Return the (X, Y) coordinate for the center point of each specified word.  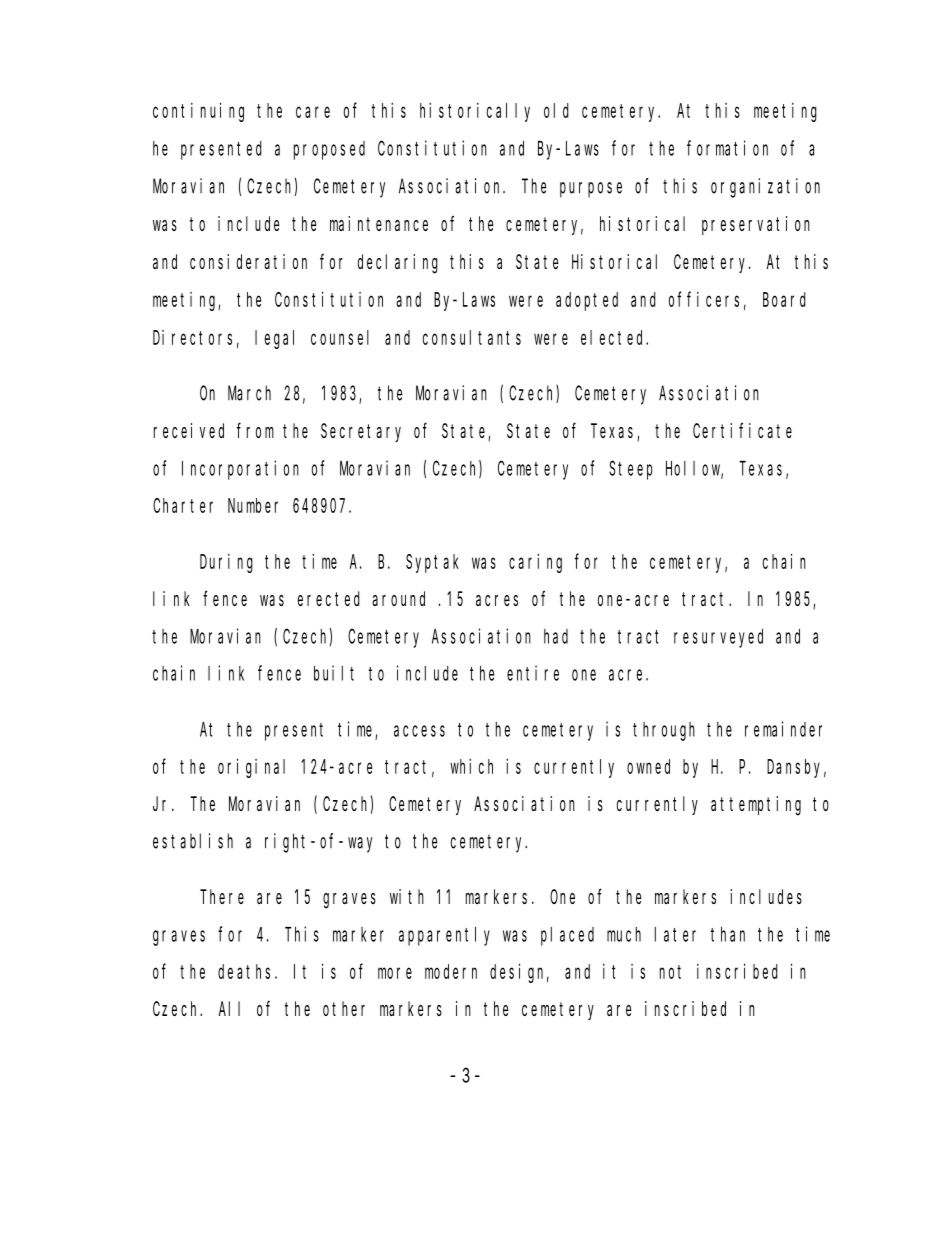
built (334, 673)
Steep (631, 470)
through (664, 731)
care (313, 112)
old (556, 110)
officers (704, 299)
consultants (472, 337)
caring (535, 563)
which (471, 766)
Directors (192, 337)
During (226, 563)
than (728, 934)
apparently (444, 936)
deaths (244, 971)
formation (727, 148)
